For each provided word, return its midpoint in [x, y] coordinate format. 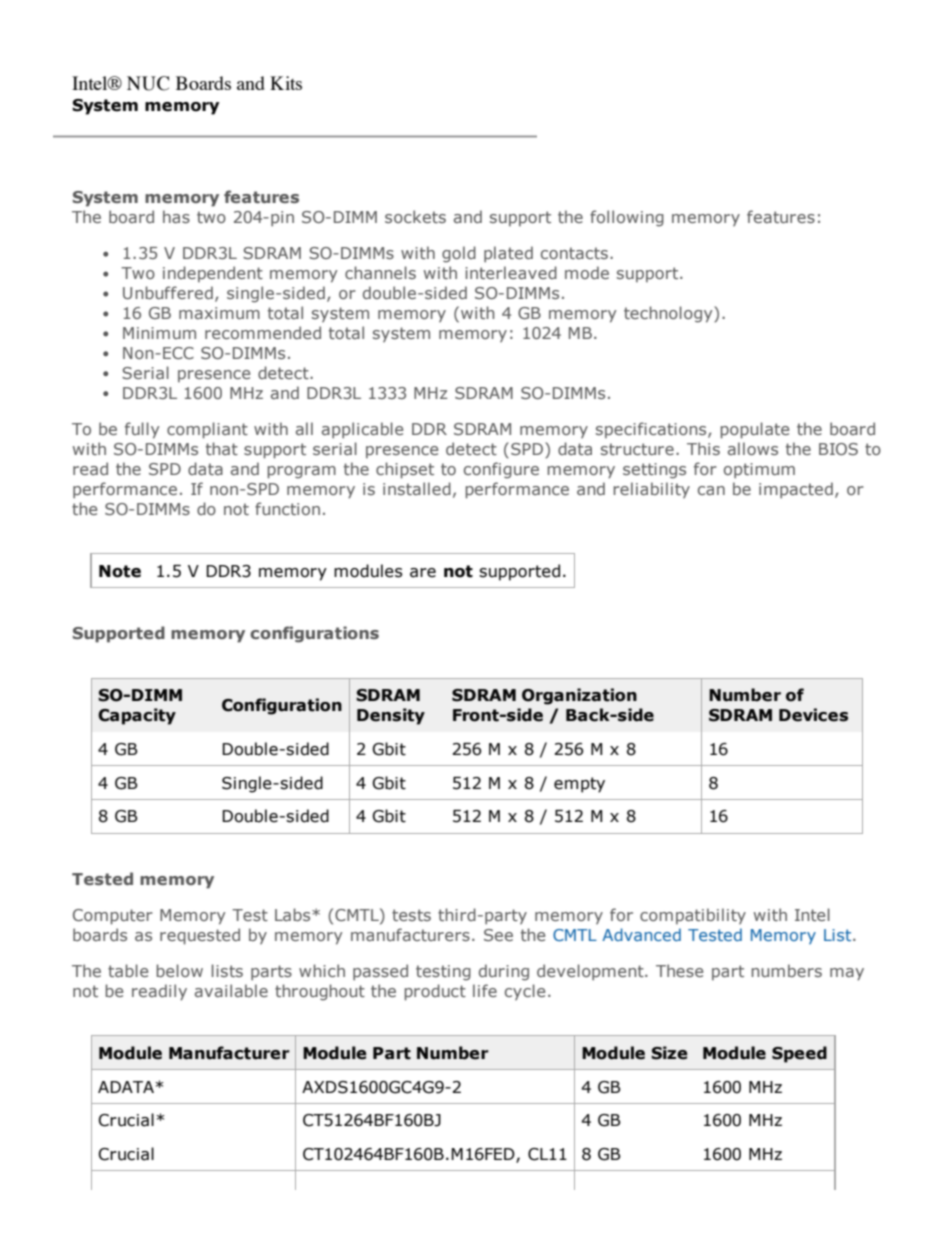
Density [391, 716]
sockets [415, 216]
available [231, 990]
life [485, 990]
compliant [207, 430]
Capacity [137, 716]
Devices [813, 715]
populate [754, 430]
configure [501, 470]
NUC [148, 83]
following [627, 218]
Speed [799, 1054]
